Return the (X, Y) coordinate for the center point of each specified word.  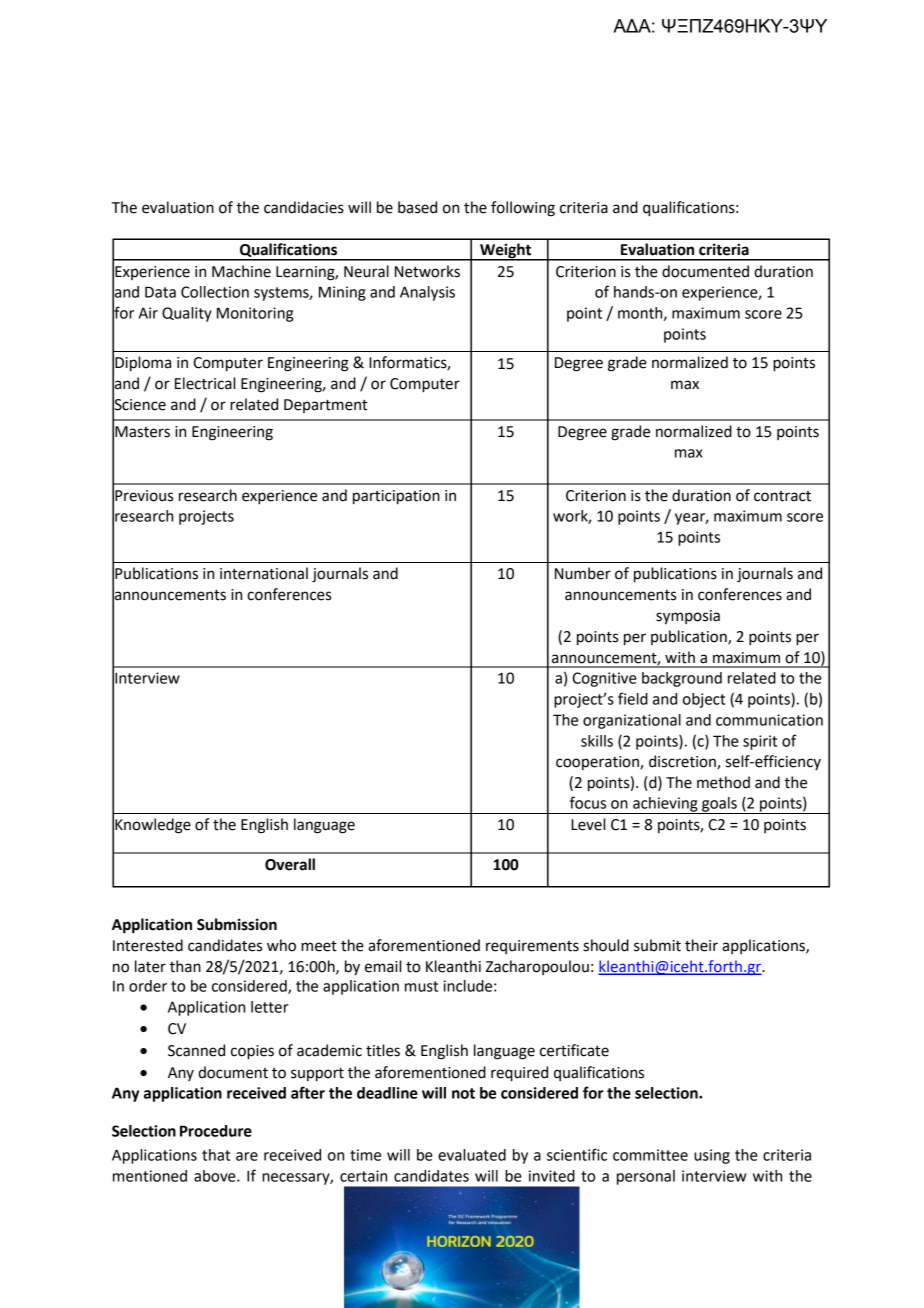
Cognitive (604, 679)
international (264, 573)
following (523, 209)
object (704, 700)
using (712, 1156)
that (216, 1155)
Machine (241, 271)
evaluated (472, 1155)
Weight (506, 252)
